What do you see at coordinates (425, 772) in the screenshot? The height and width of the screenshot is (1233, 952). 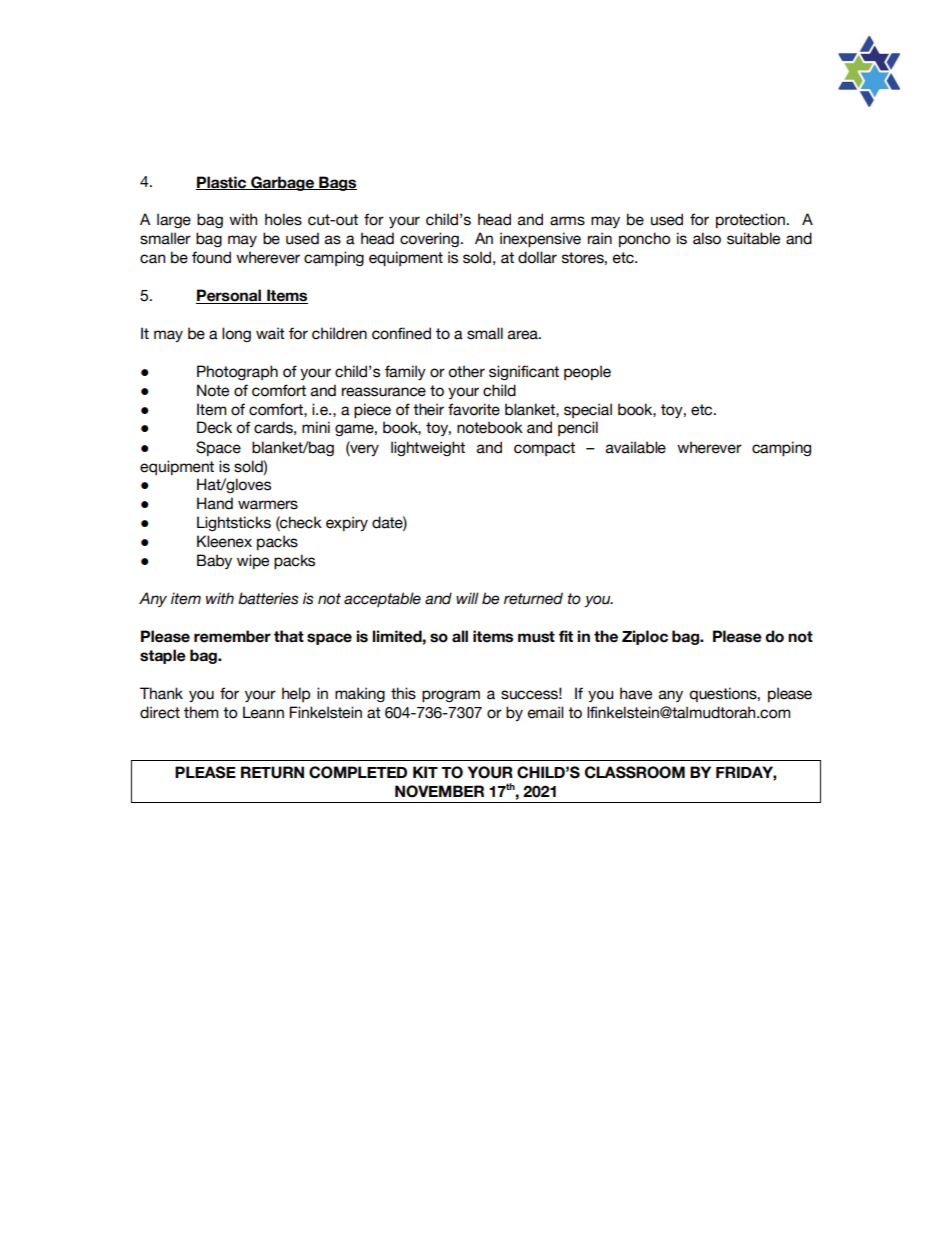 I see `KIT` at bounding box center [425, 772].
